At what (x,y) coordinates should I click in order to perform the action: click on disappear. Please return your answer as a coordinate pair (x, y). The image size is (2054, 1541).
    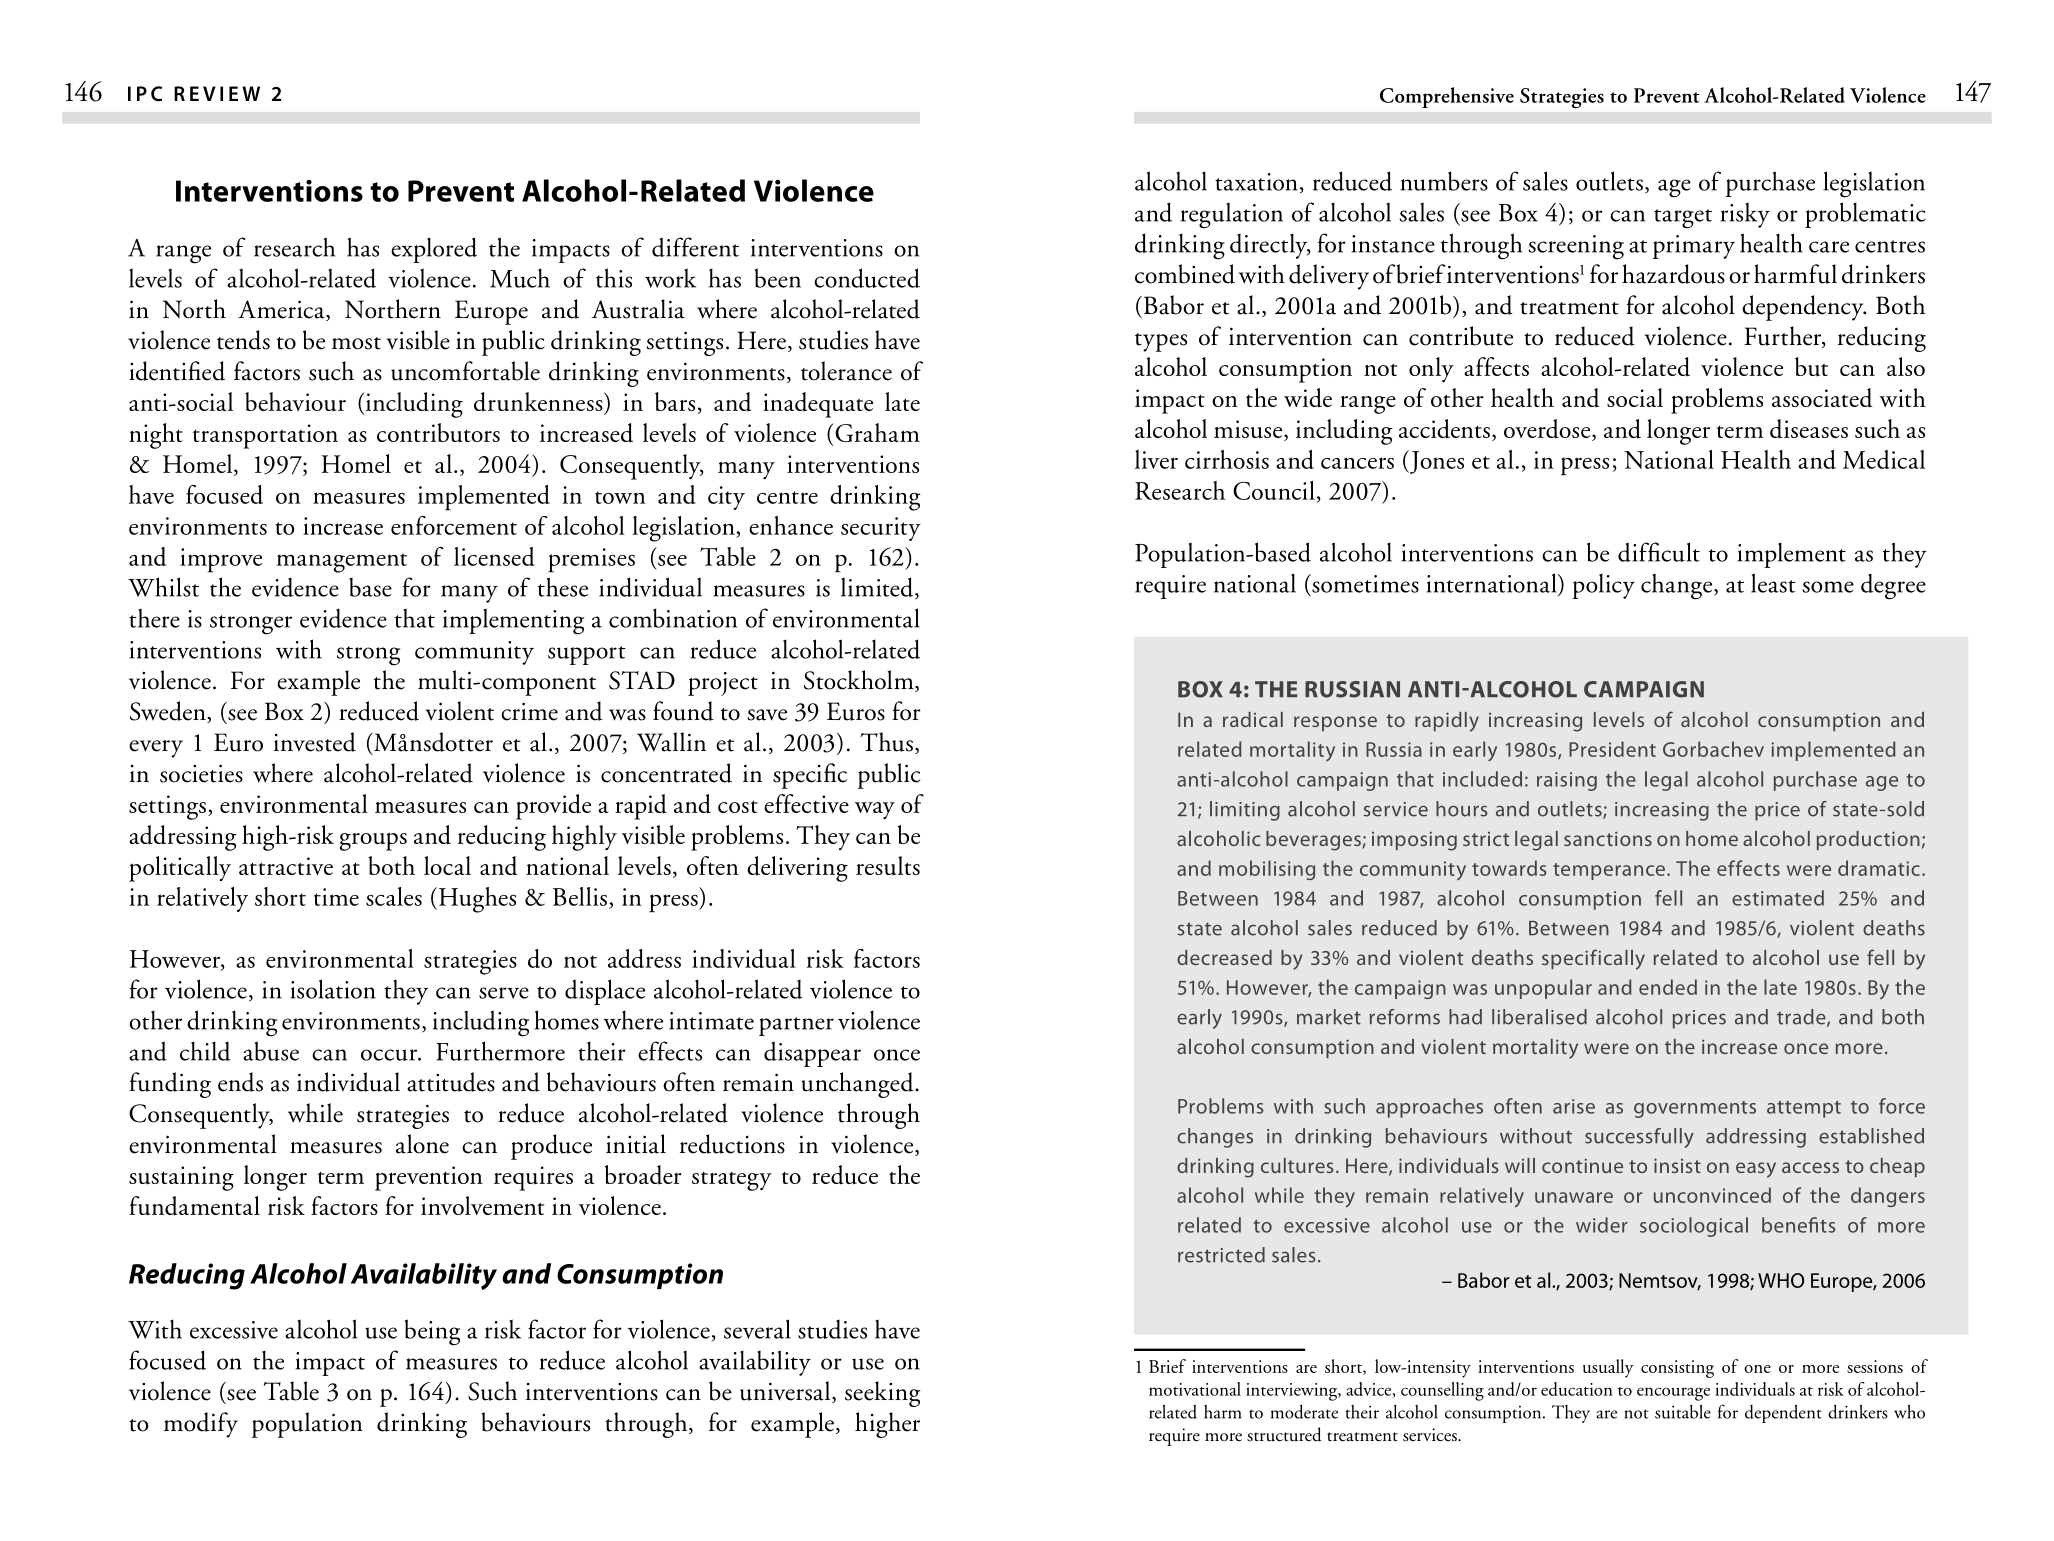
    Looking at the image, I should click on (812, 1054).
